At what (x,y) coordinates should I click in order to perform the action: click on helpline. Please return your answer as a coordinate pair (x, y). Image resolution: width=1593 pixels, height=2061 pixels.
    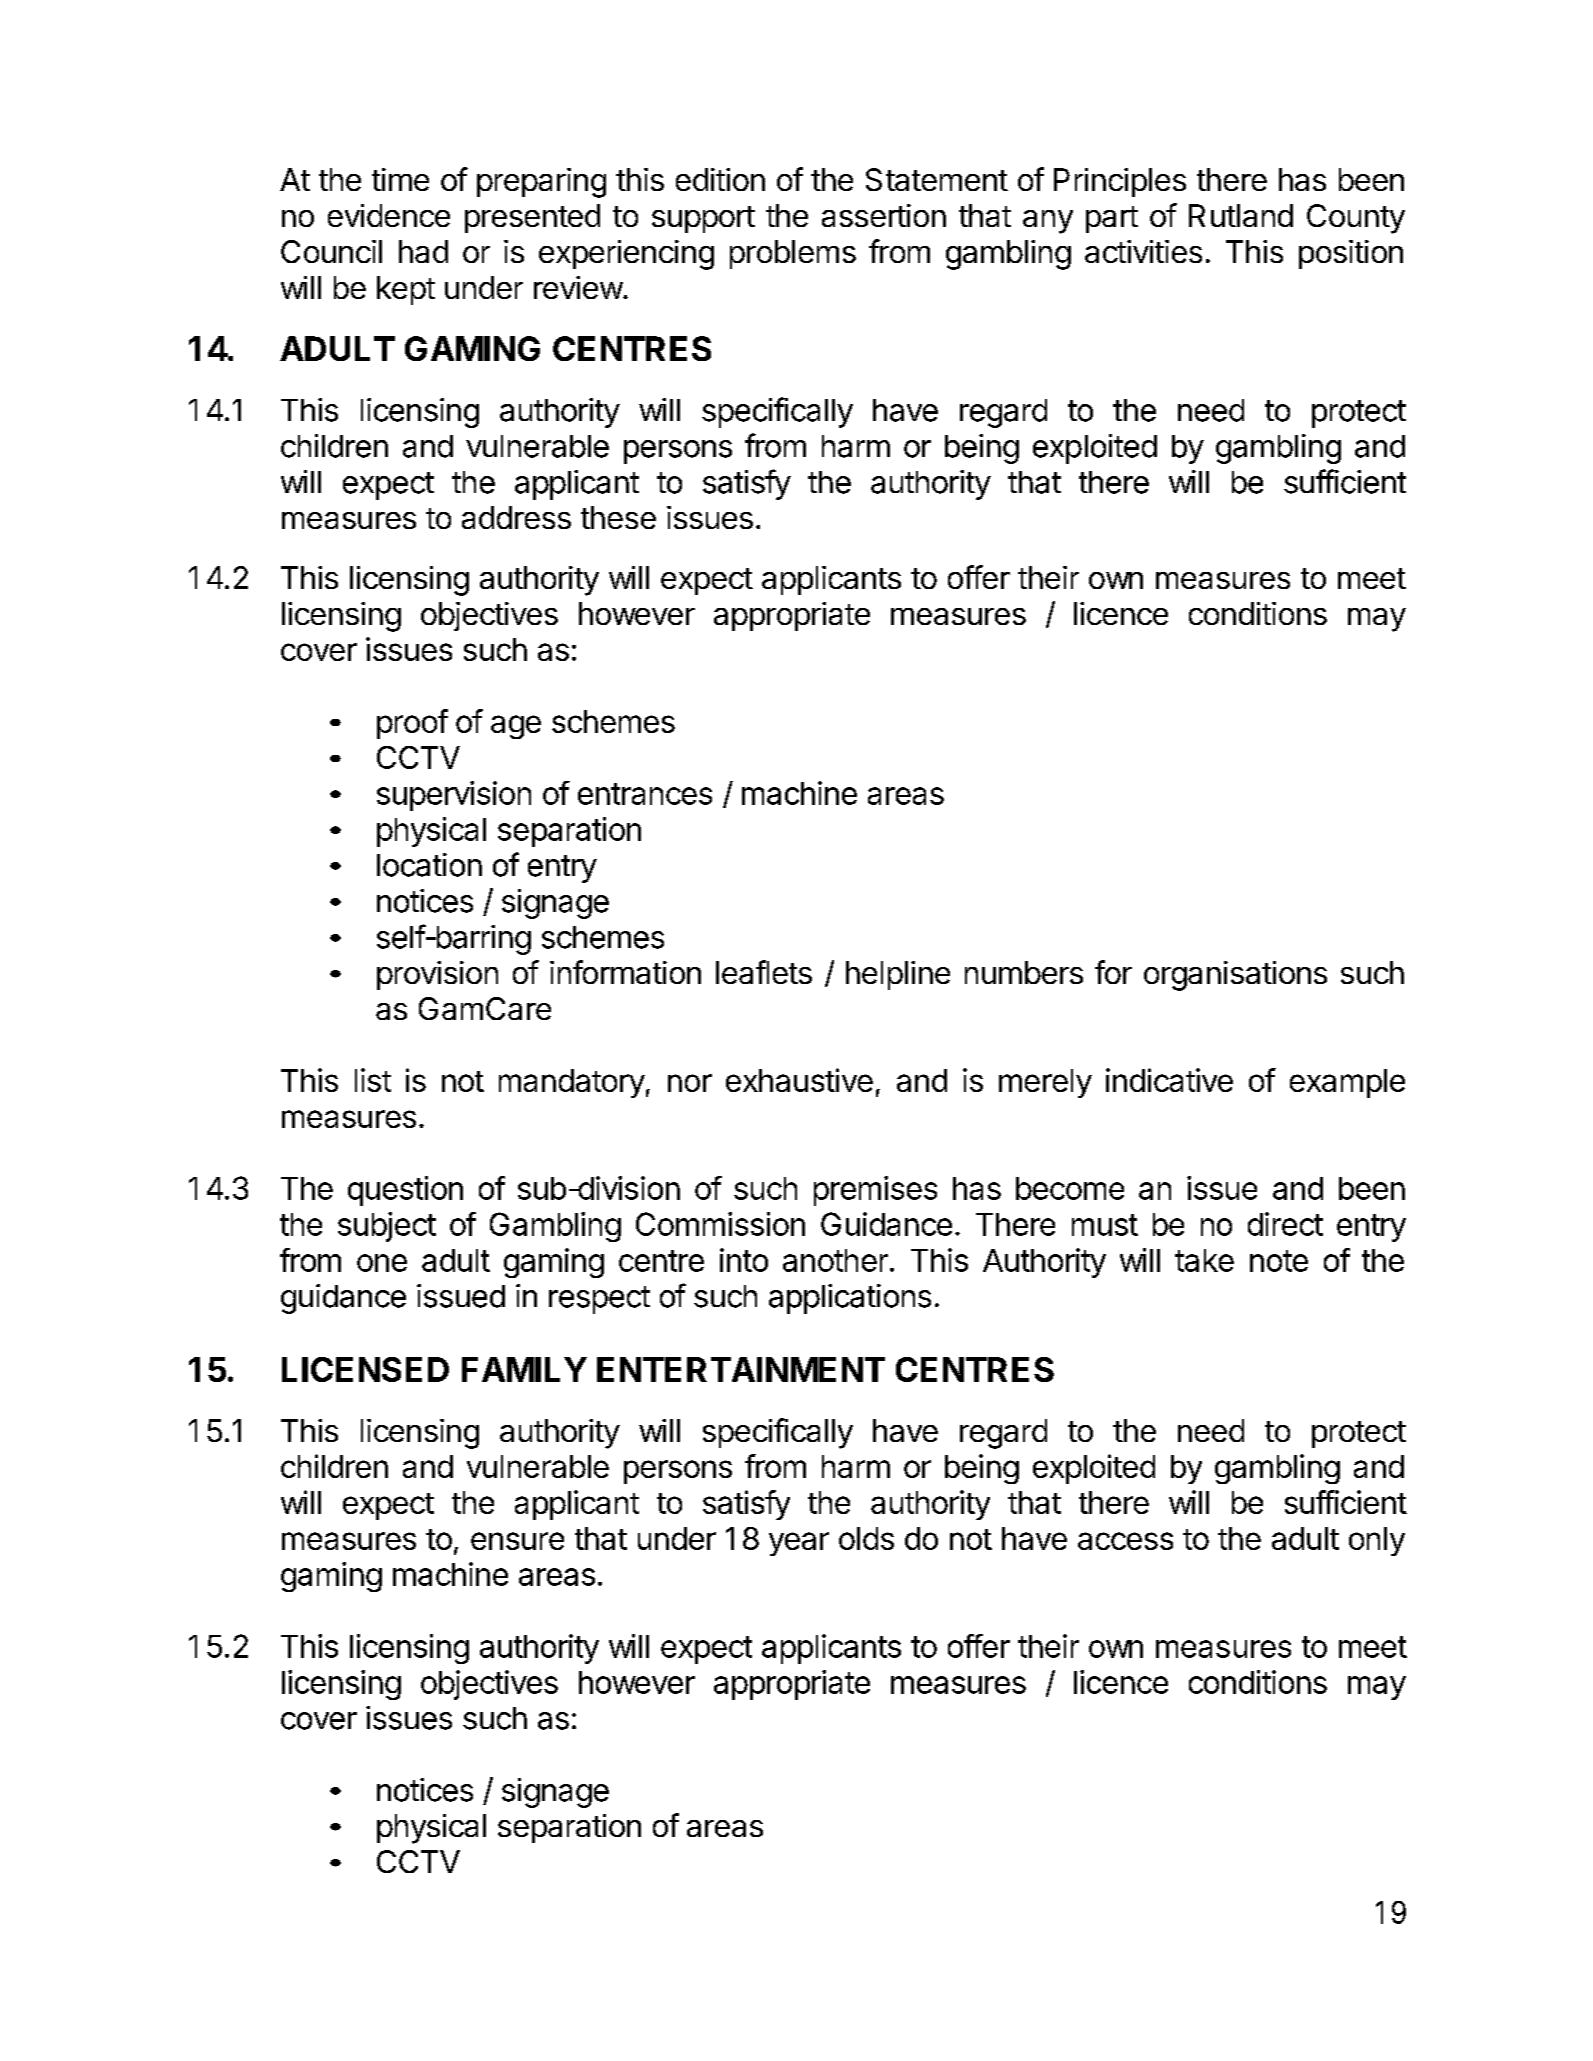
    Looking at the image, I should click on (898, 975).
